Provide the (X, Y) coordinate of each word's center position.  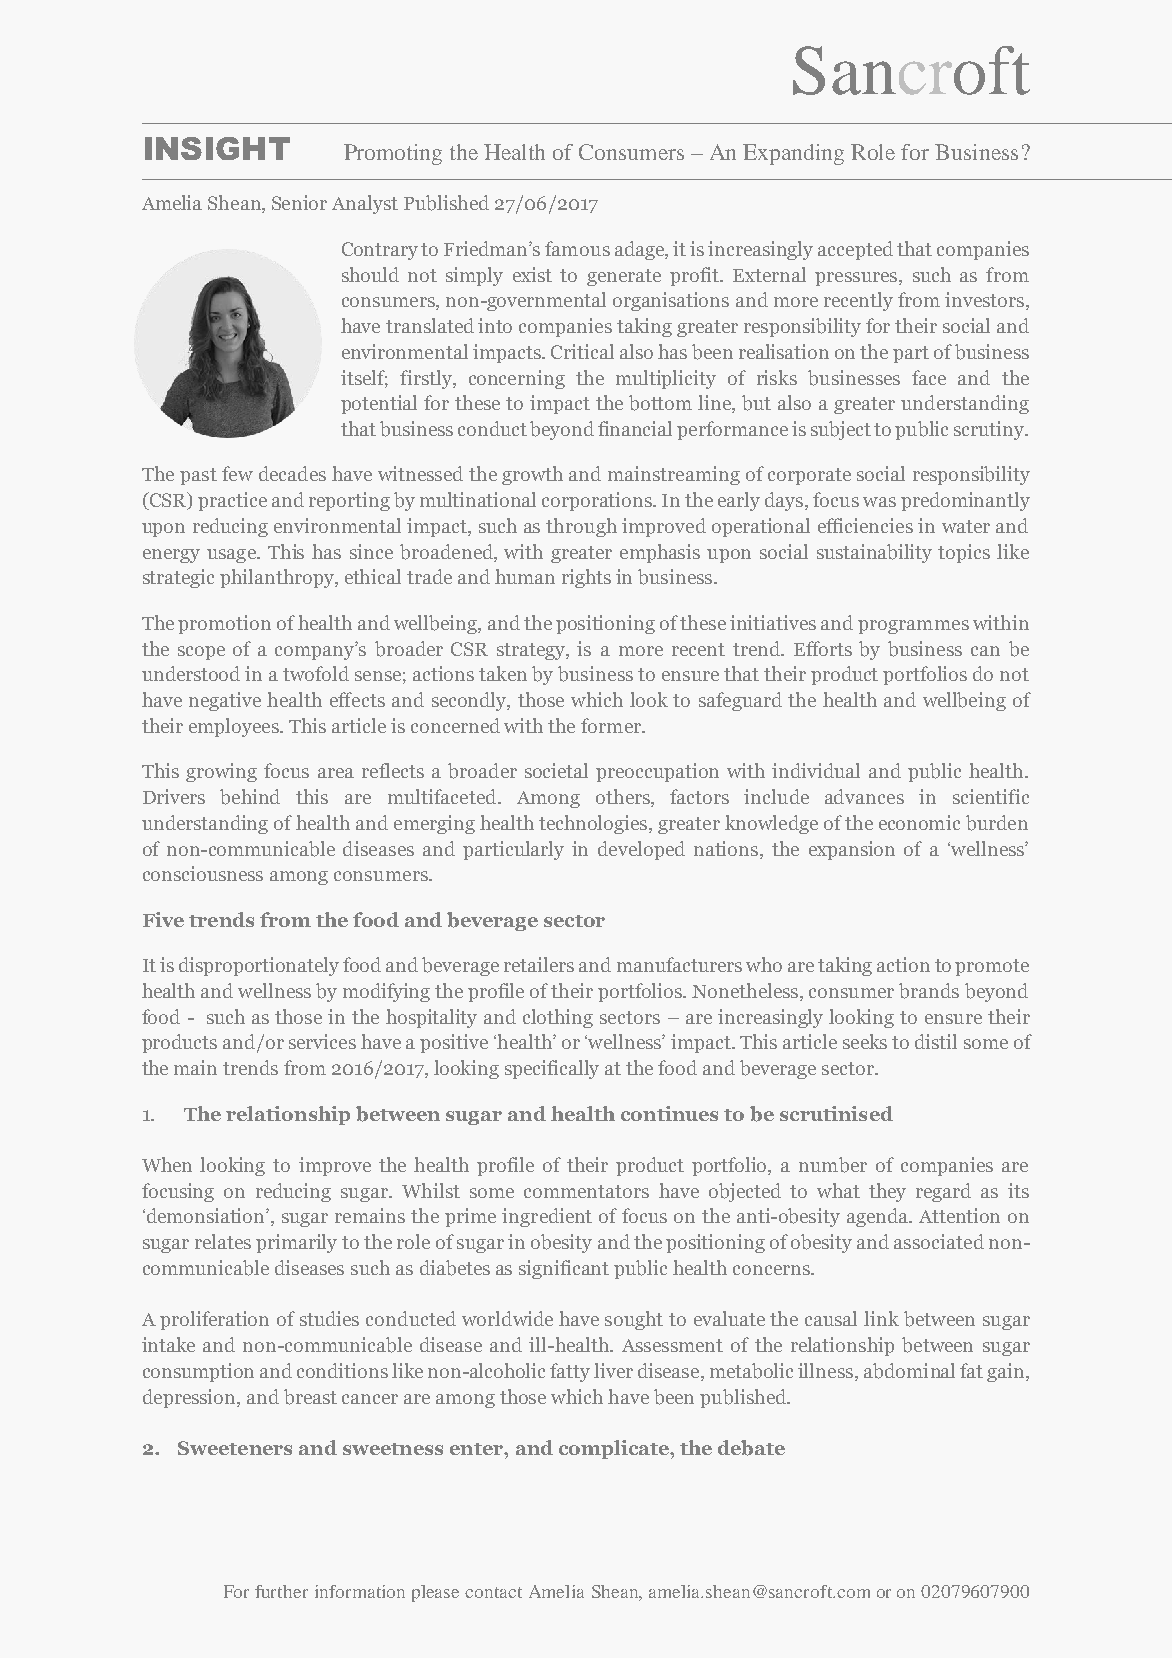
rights (586, 578)
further (281, 1591)
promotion (224, 624)
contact (493, 1592)
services (322, 1041)
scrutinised (836, 1113)
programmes (913, 627)
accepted (855, 250)
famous (577, 248)
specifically (552, 1069)
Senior (299, 202)
